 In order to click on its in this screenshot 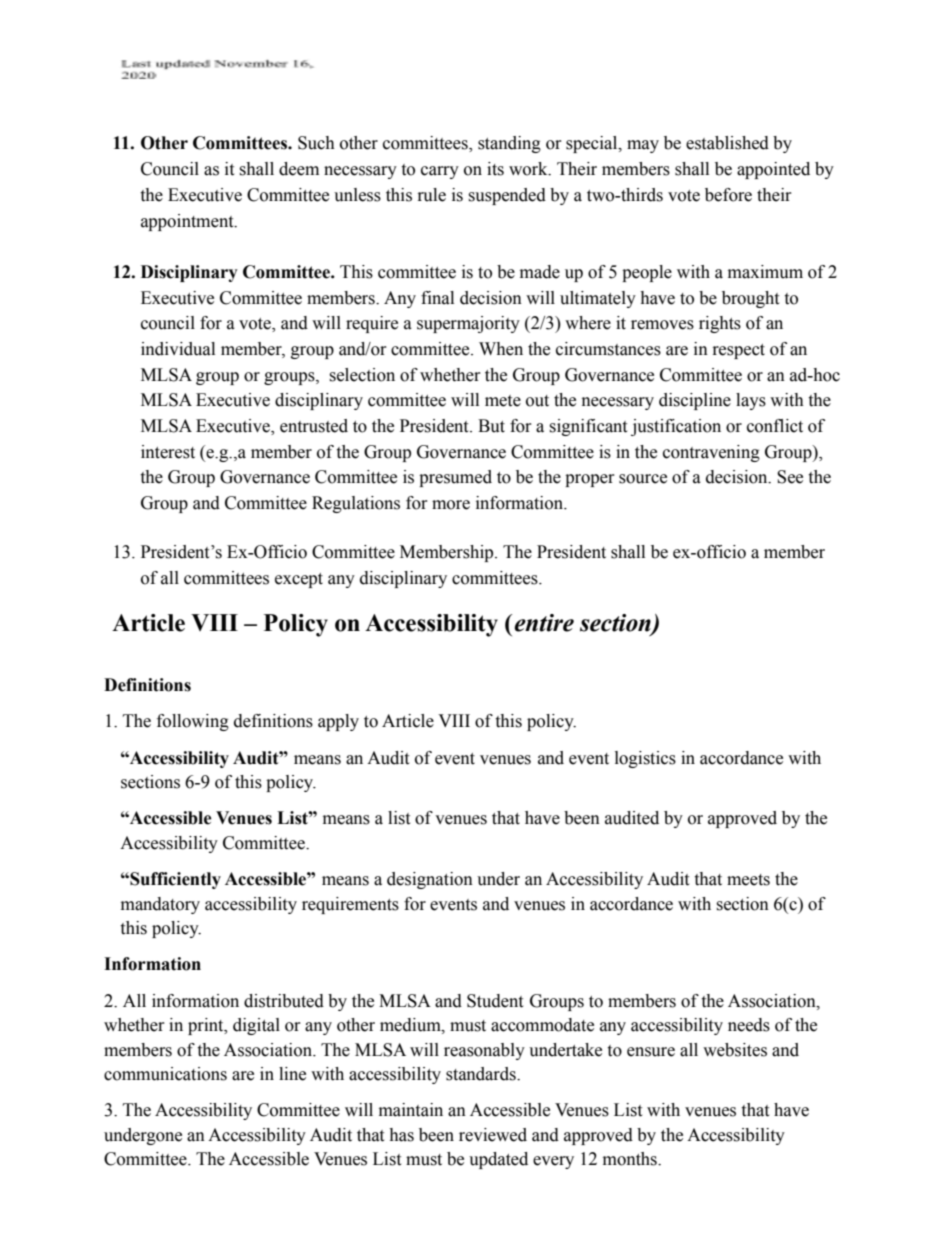, I will do `click(495, 169)`.
